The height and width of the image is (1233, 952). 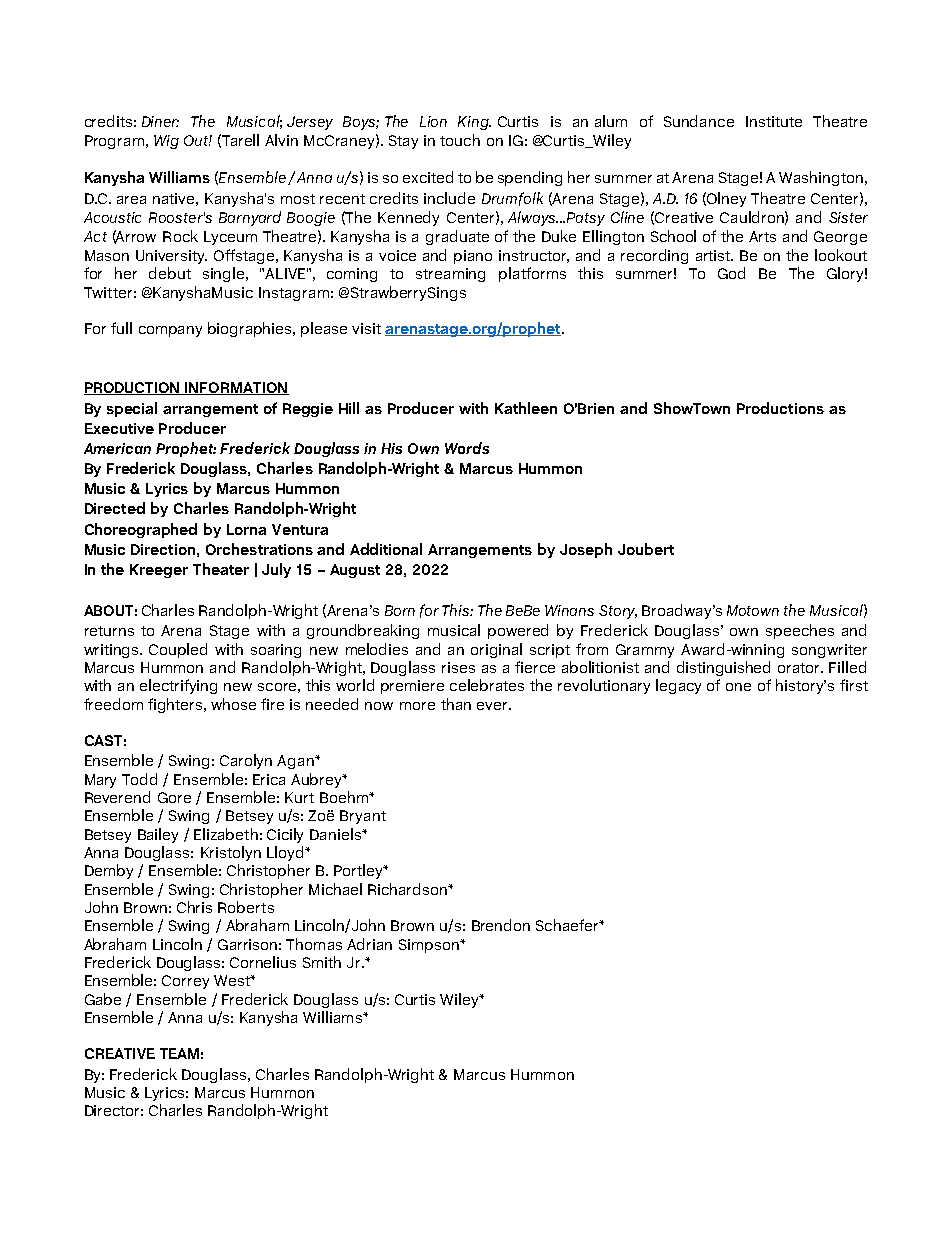 What do you see at coordinates (738, 687) in the image?
I see `one` at bounding box center [738, 687].
